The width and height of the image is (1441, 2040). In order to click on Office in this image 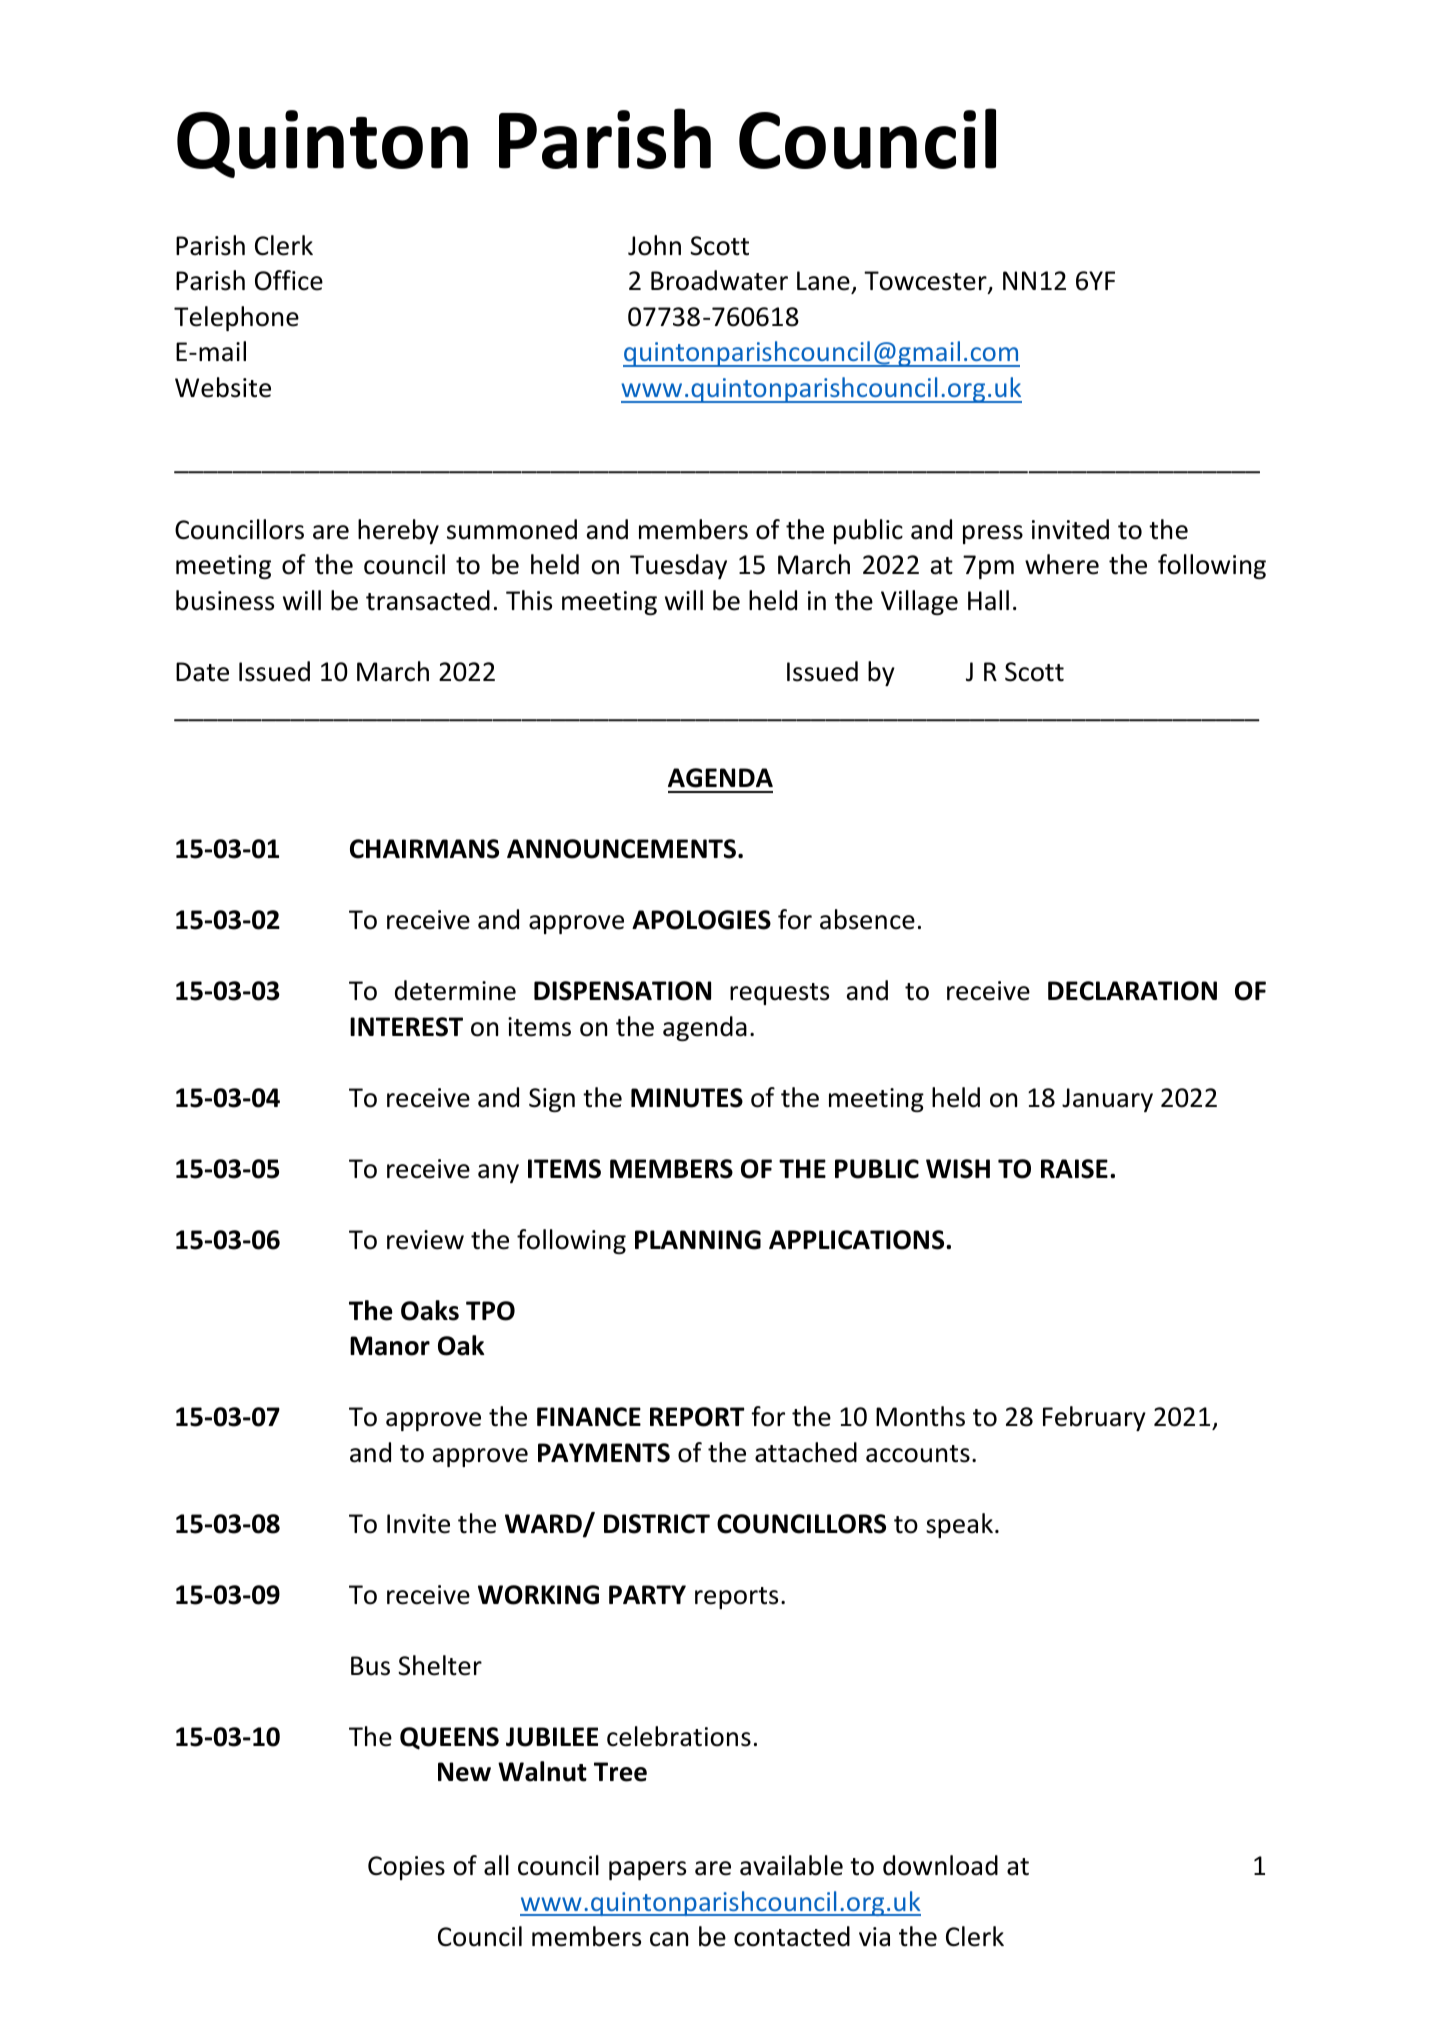, I will do `click(289, 280)`.
